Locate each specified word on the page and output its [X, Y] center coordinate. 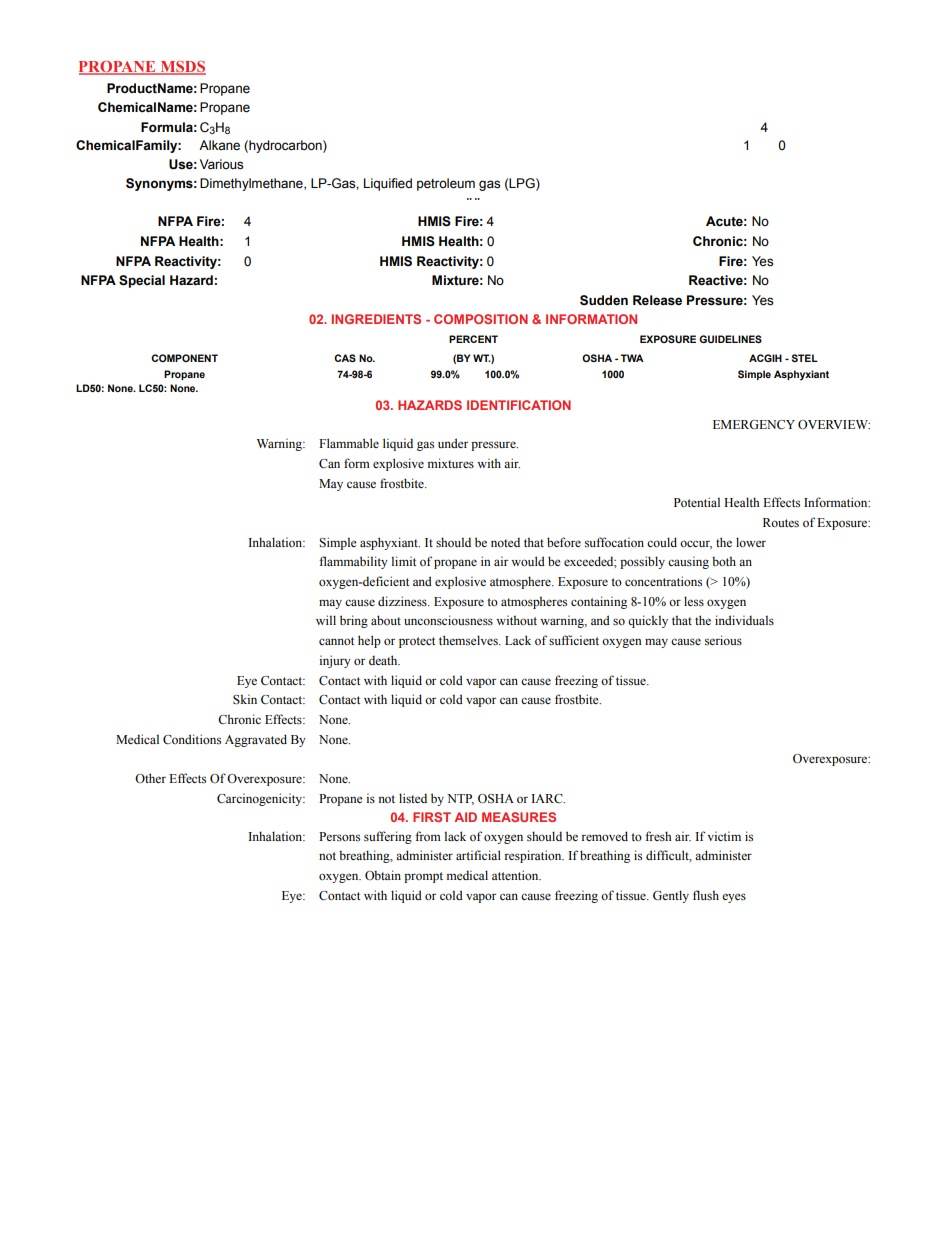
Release [657, 300]
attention [516, 875]
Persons [339, 836]
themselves [469, 640]
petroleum [446, 184]
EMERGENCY [754, 425]
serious [723, 640]
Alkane [219, 145]
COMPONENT [184, 358]
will [326, 620]
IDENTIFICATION [519, 405]
